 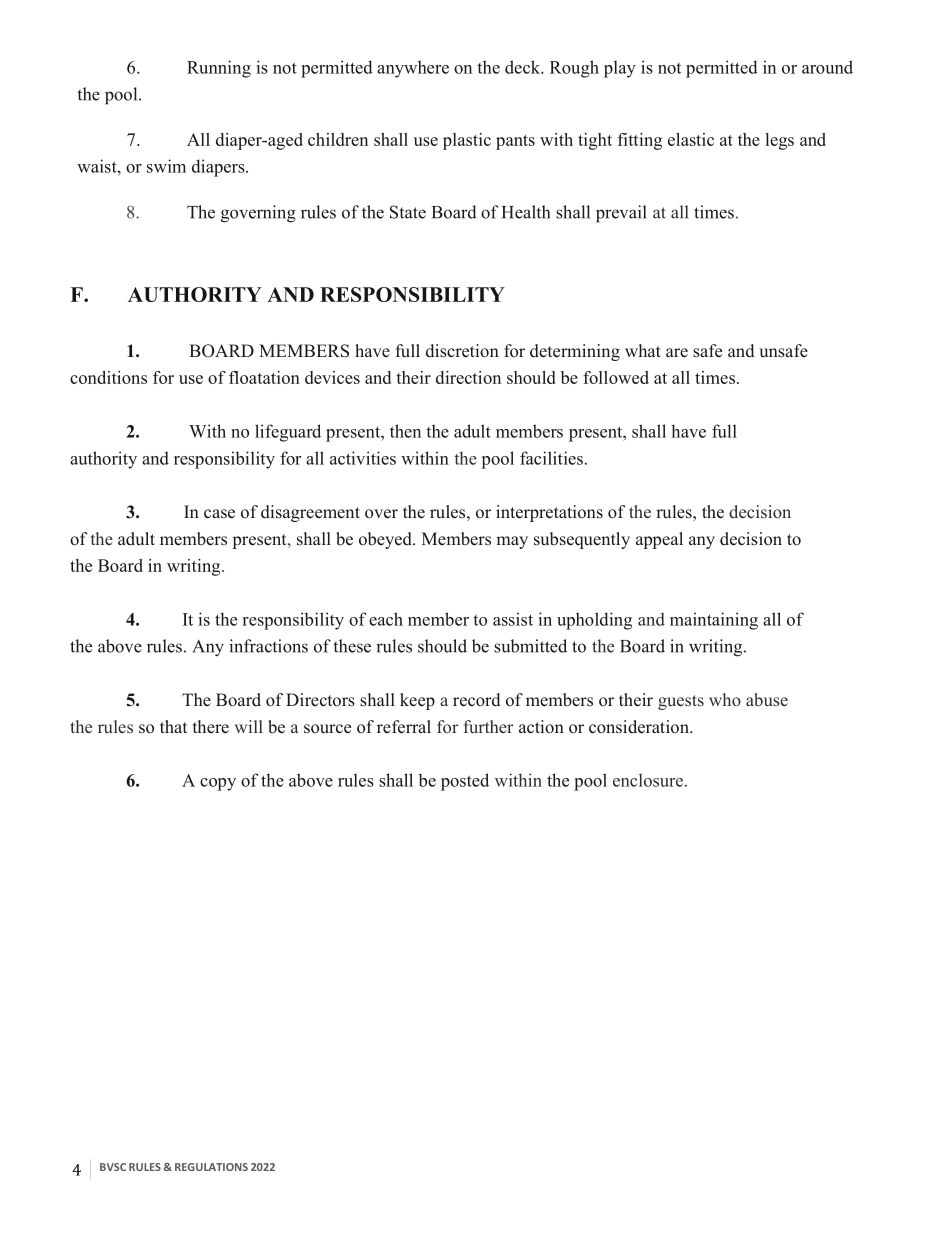 What do you see at coordinates (219, 69) in the screenshot?
I see `Running` at bounding box center [219, 69].
